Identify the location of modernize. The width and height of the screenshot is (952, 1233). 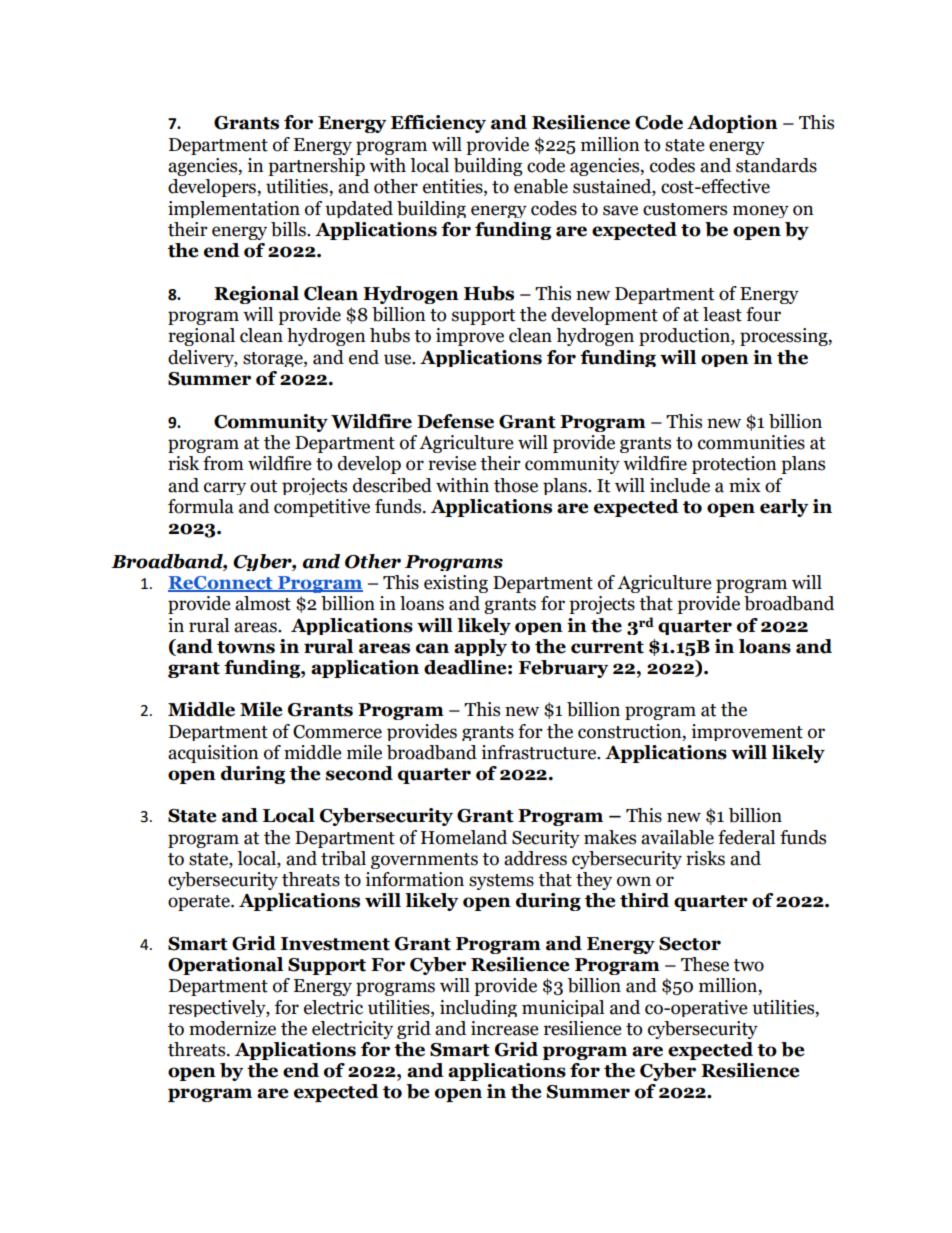
(232, 1028).
